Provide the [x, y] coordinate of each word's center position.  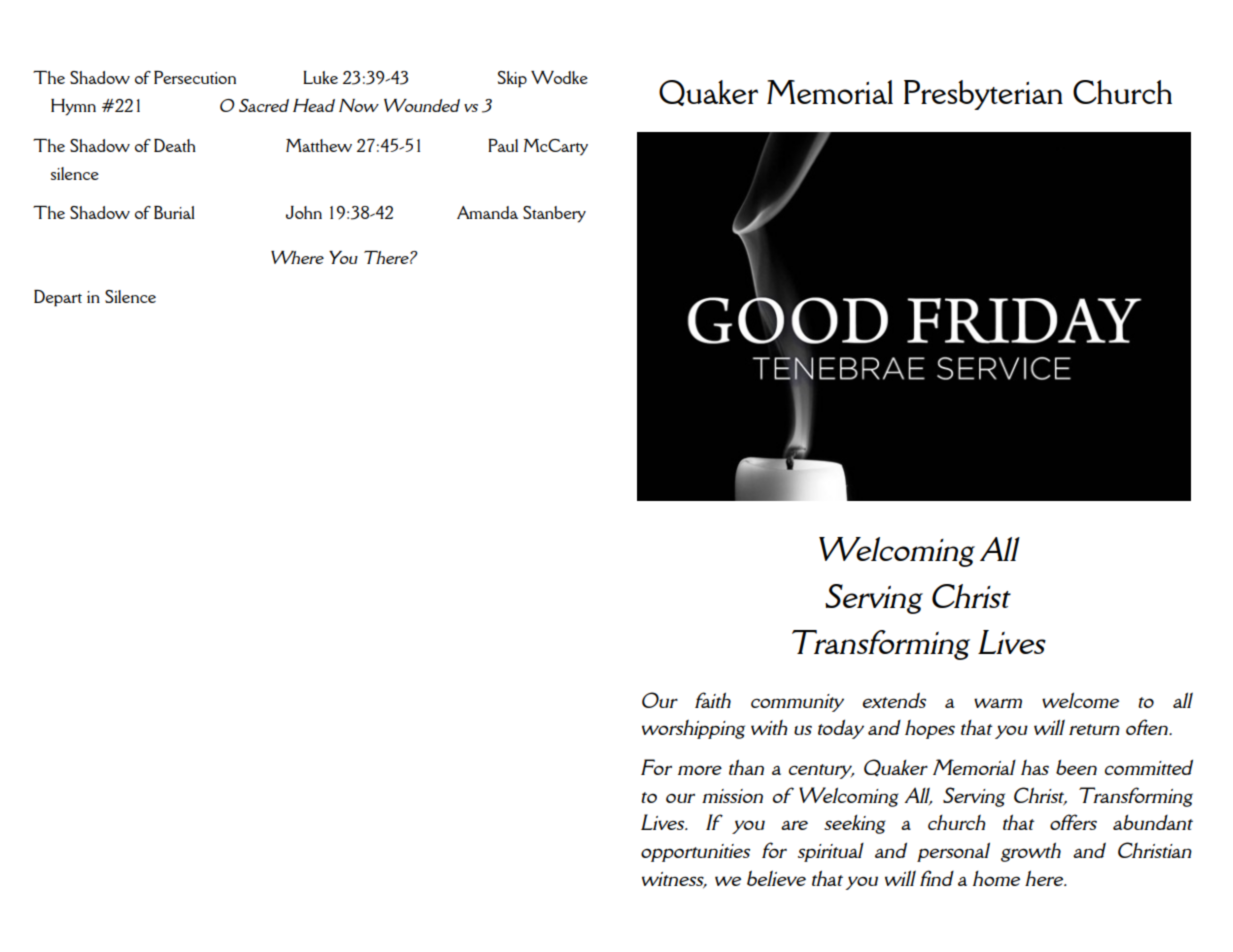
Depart [58, 298]
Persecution [195, 77]
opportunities [695, 853]
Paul [503, 145]
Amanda [487, 212]
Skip [512, 79]
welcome [1080, 700]
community [797, 703]
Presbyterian [983, 95]
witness [674, 880]
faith [713, 700]
